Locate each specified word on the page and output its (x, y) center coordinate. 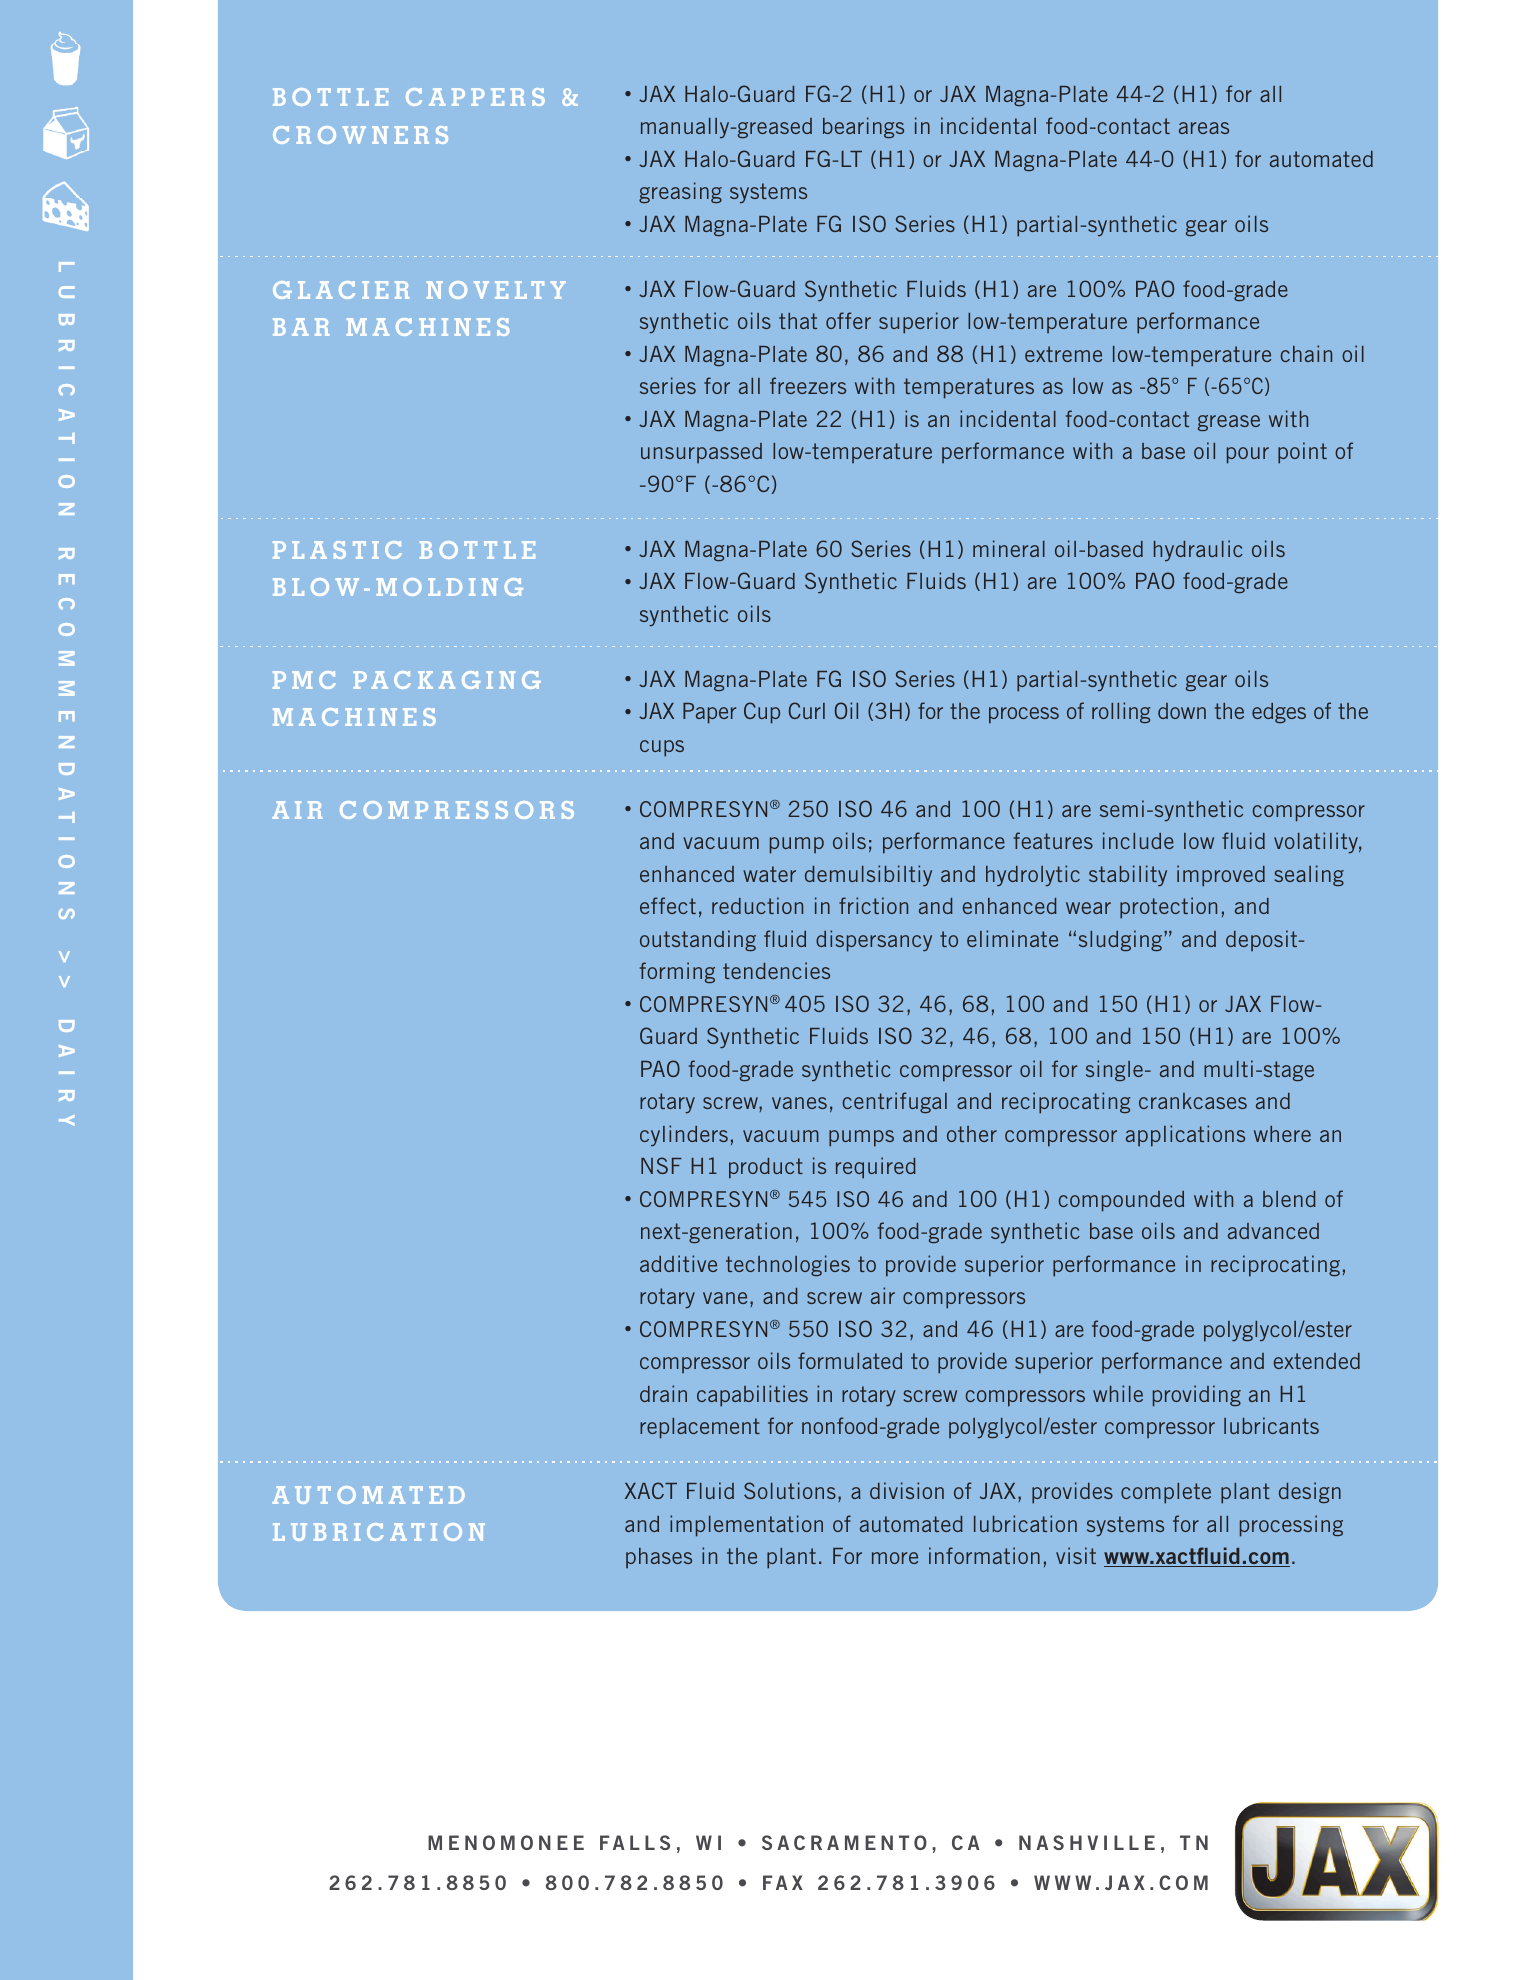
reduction (757, 905)
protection (1168, 908)
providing (1197, 1396)
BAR (301, 327)
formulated (850, 1360)
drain (663, 1393)
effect (668, 905)
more (895, 1558)
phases (659, 1558)
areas (1204, 128)
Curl (807, 710)
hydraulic (1198, 550)
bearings (863, 127)
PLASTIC (337, 550)
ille (1129, 1842)
